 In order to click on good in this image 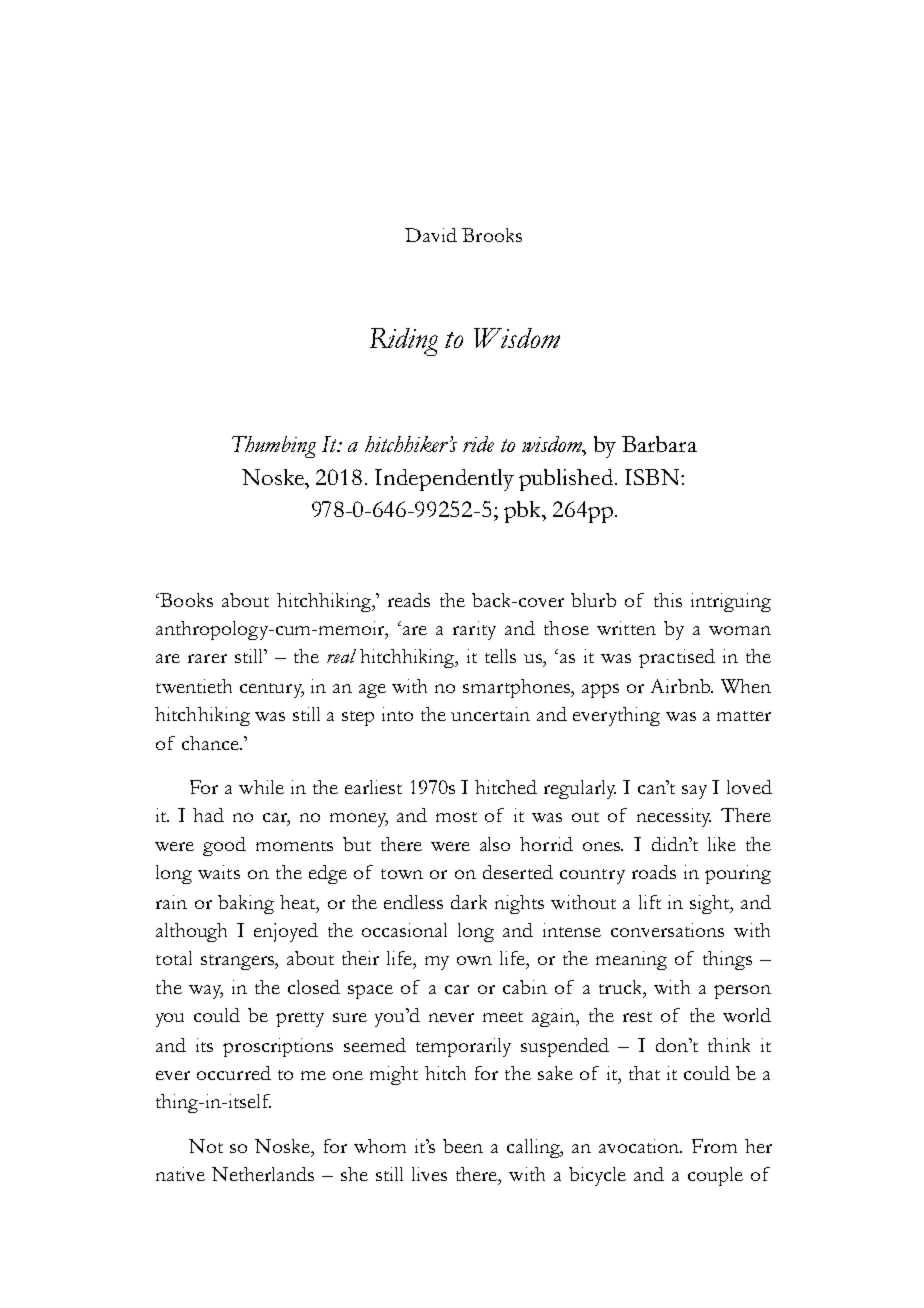, I will do `click(224, 846)`.
